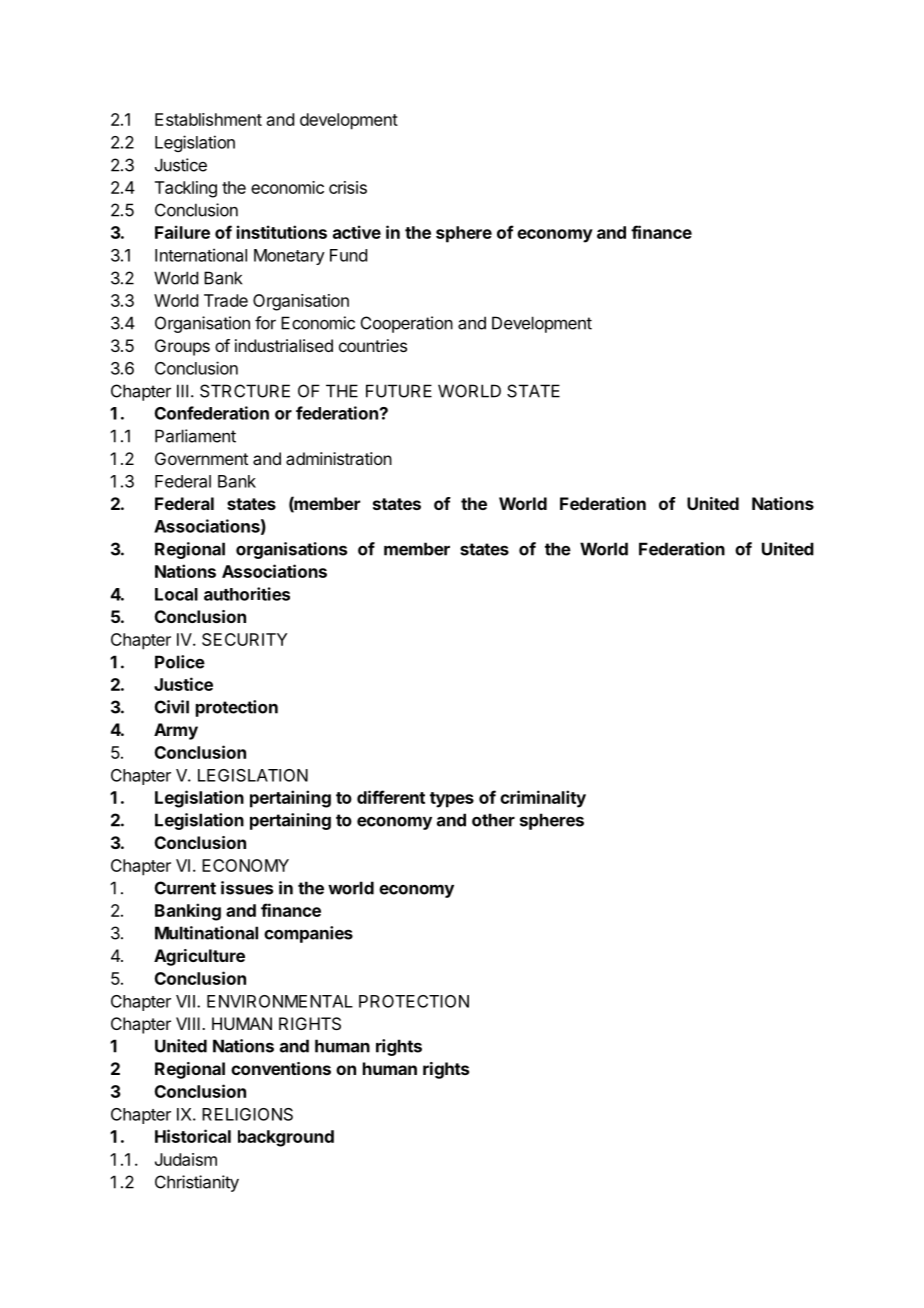 The width and height of the screenshot is (924, 1308). Describe the element at coordinates (208, 119) in the screenshot. I see `Establishment` at that location.
